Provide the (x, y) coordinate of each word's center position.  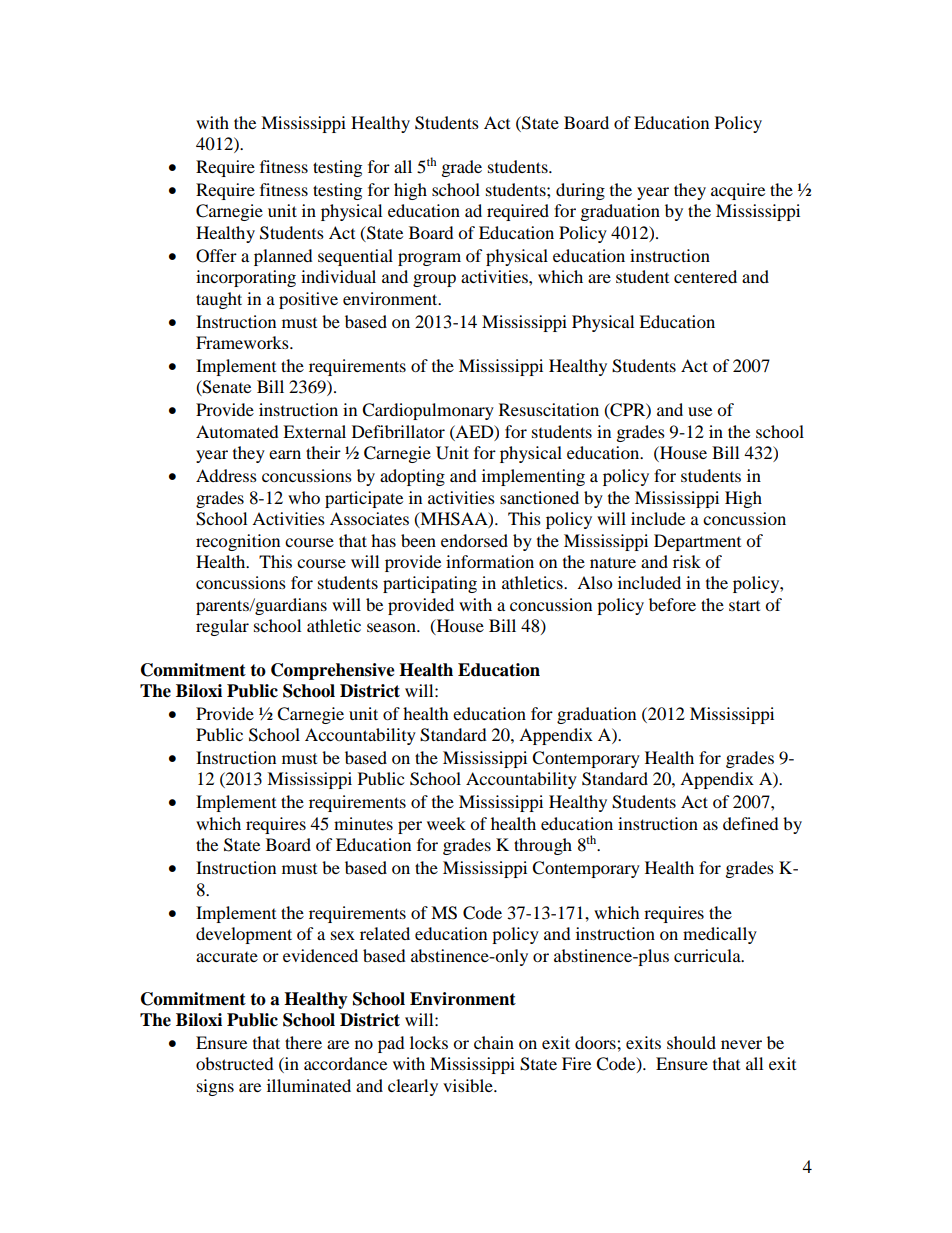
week (446, 823)
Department (697, 542)
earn (285, 454)
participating (430, 584)
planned (283, 257)
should (691, 1042)
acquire (738, 191)
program (429, 259)
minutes (363, 823)
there (303, 1042)
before (672, 604)
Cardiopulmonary (428, 411)
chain (494, 1042)
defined (751, 823)
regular (222, 627)
